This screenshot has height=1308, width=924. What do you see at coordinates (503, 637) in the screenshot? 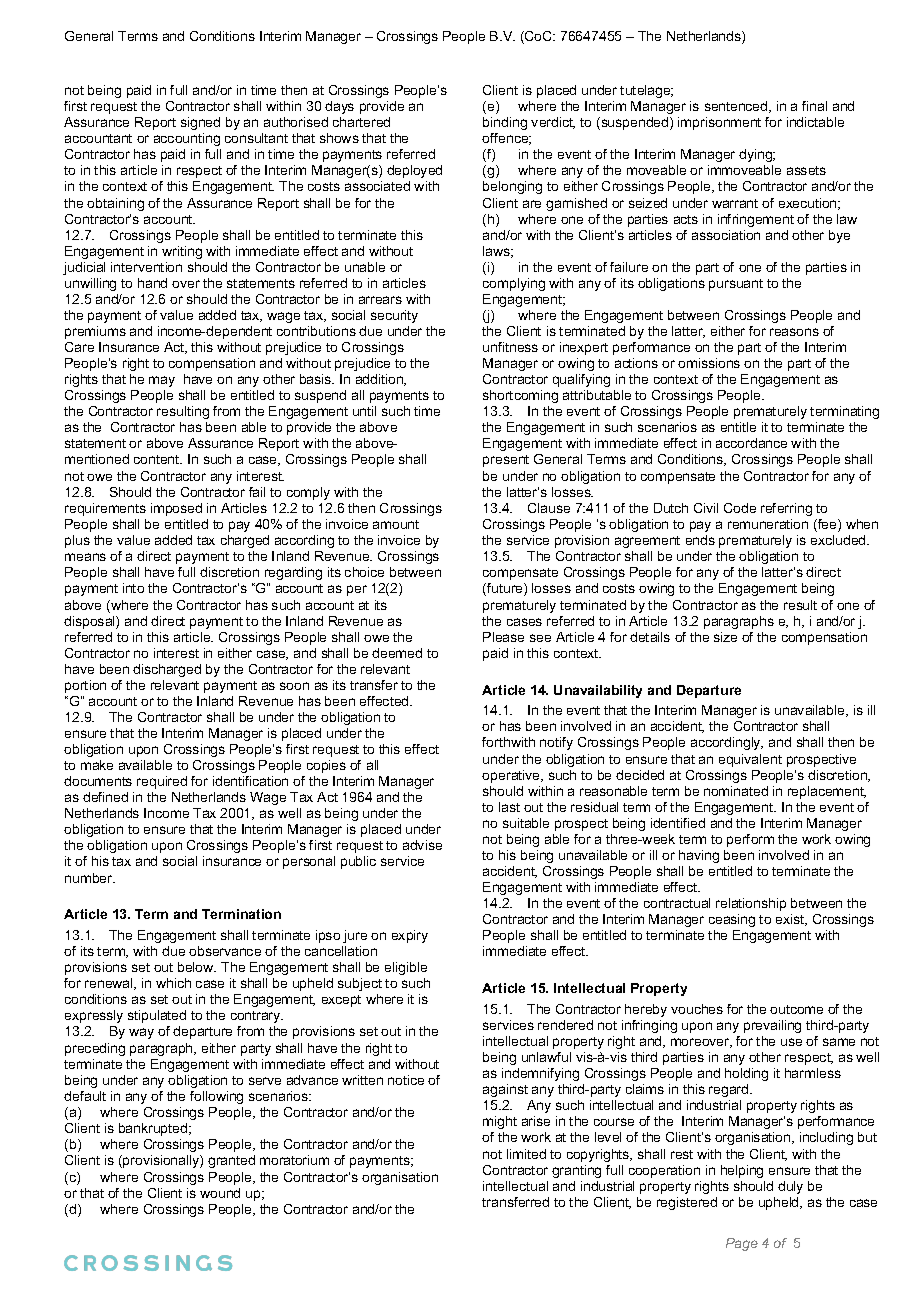
I see `Please` at bounding box center [503, 637].
